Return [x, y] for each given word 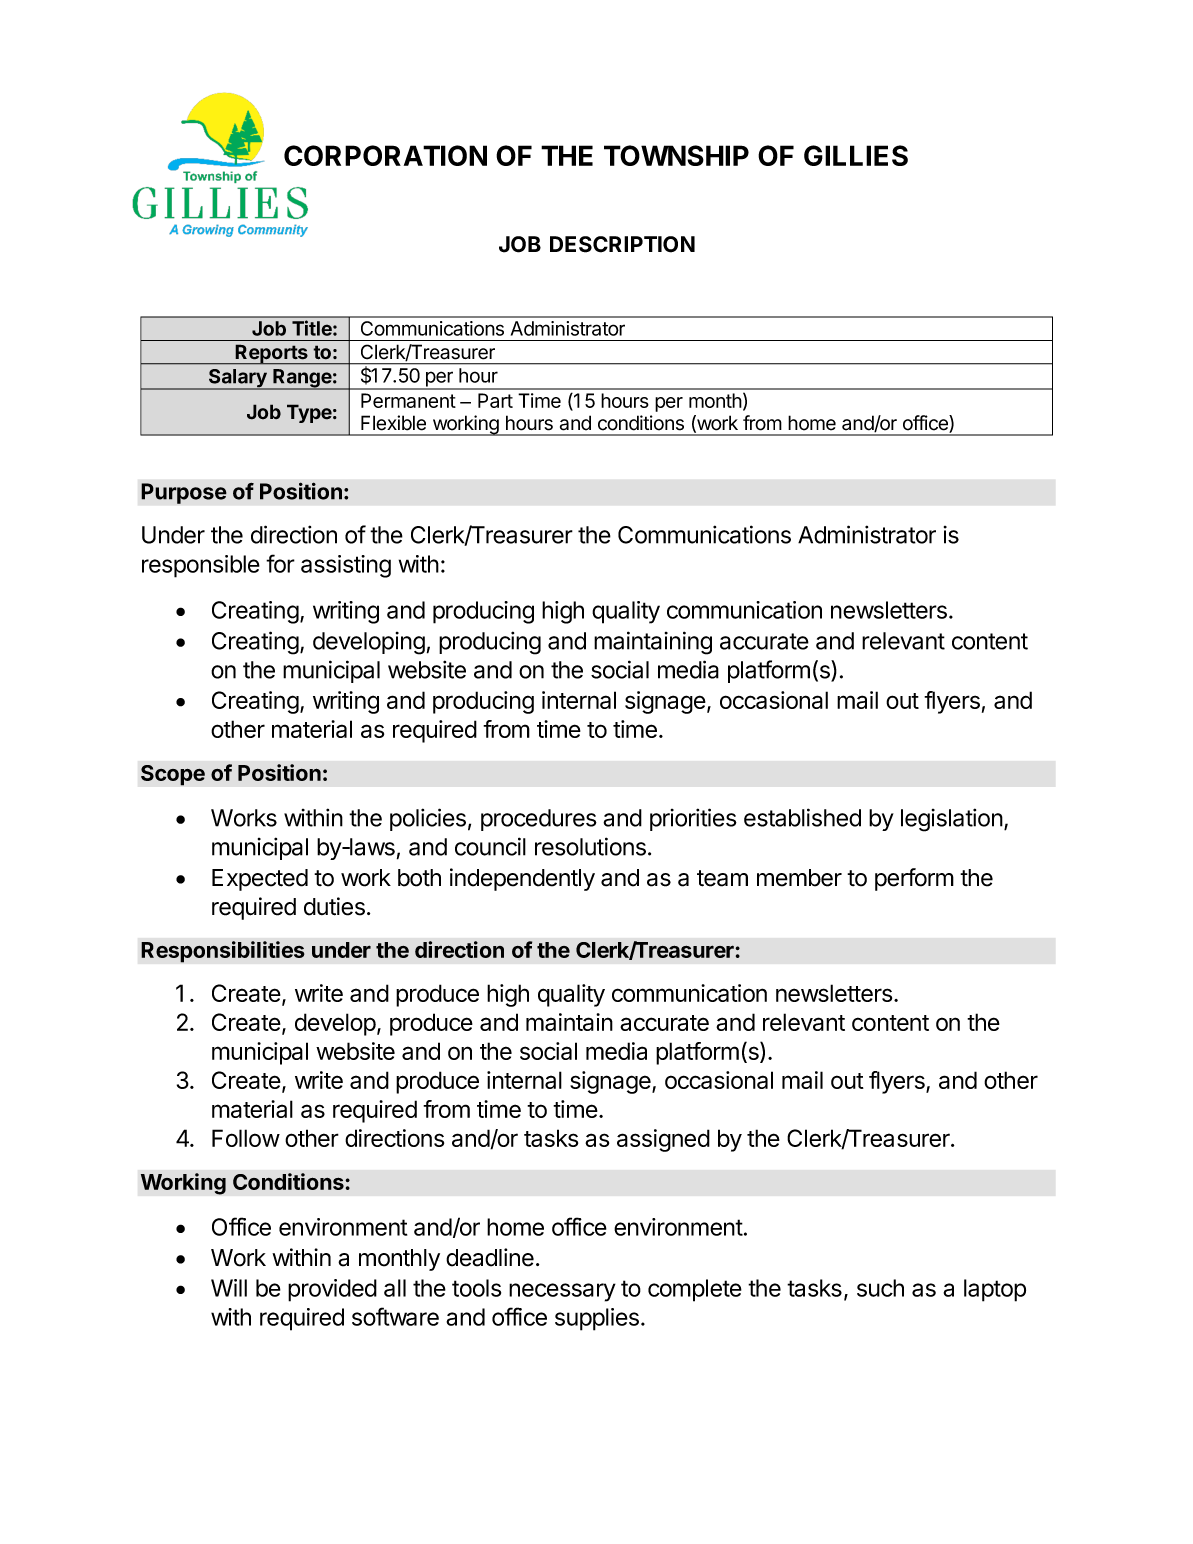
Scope [173, 775]
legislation [952, 820]
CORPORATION [385, 155]
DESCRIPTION [622, 244]
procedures [539, 820]
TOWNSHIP [676, 155]
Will [229, 1288]
